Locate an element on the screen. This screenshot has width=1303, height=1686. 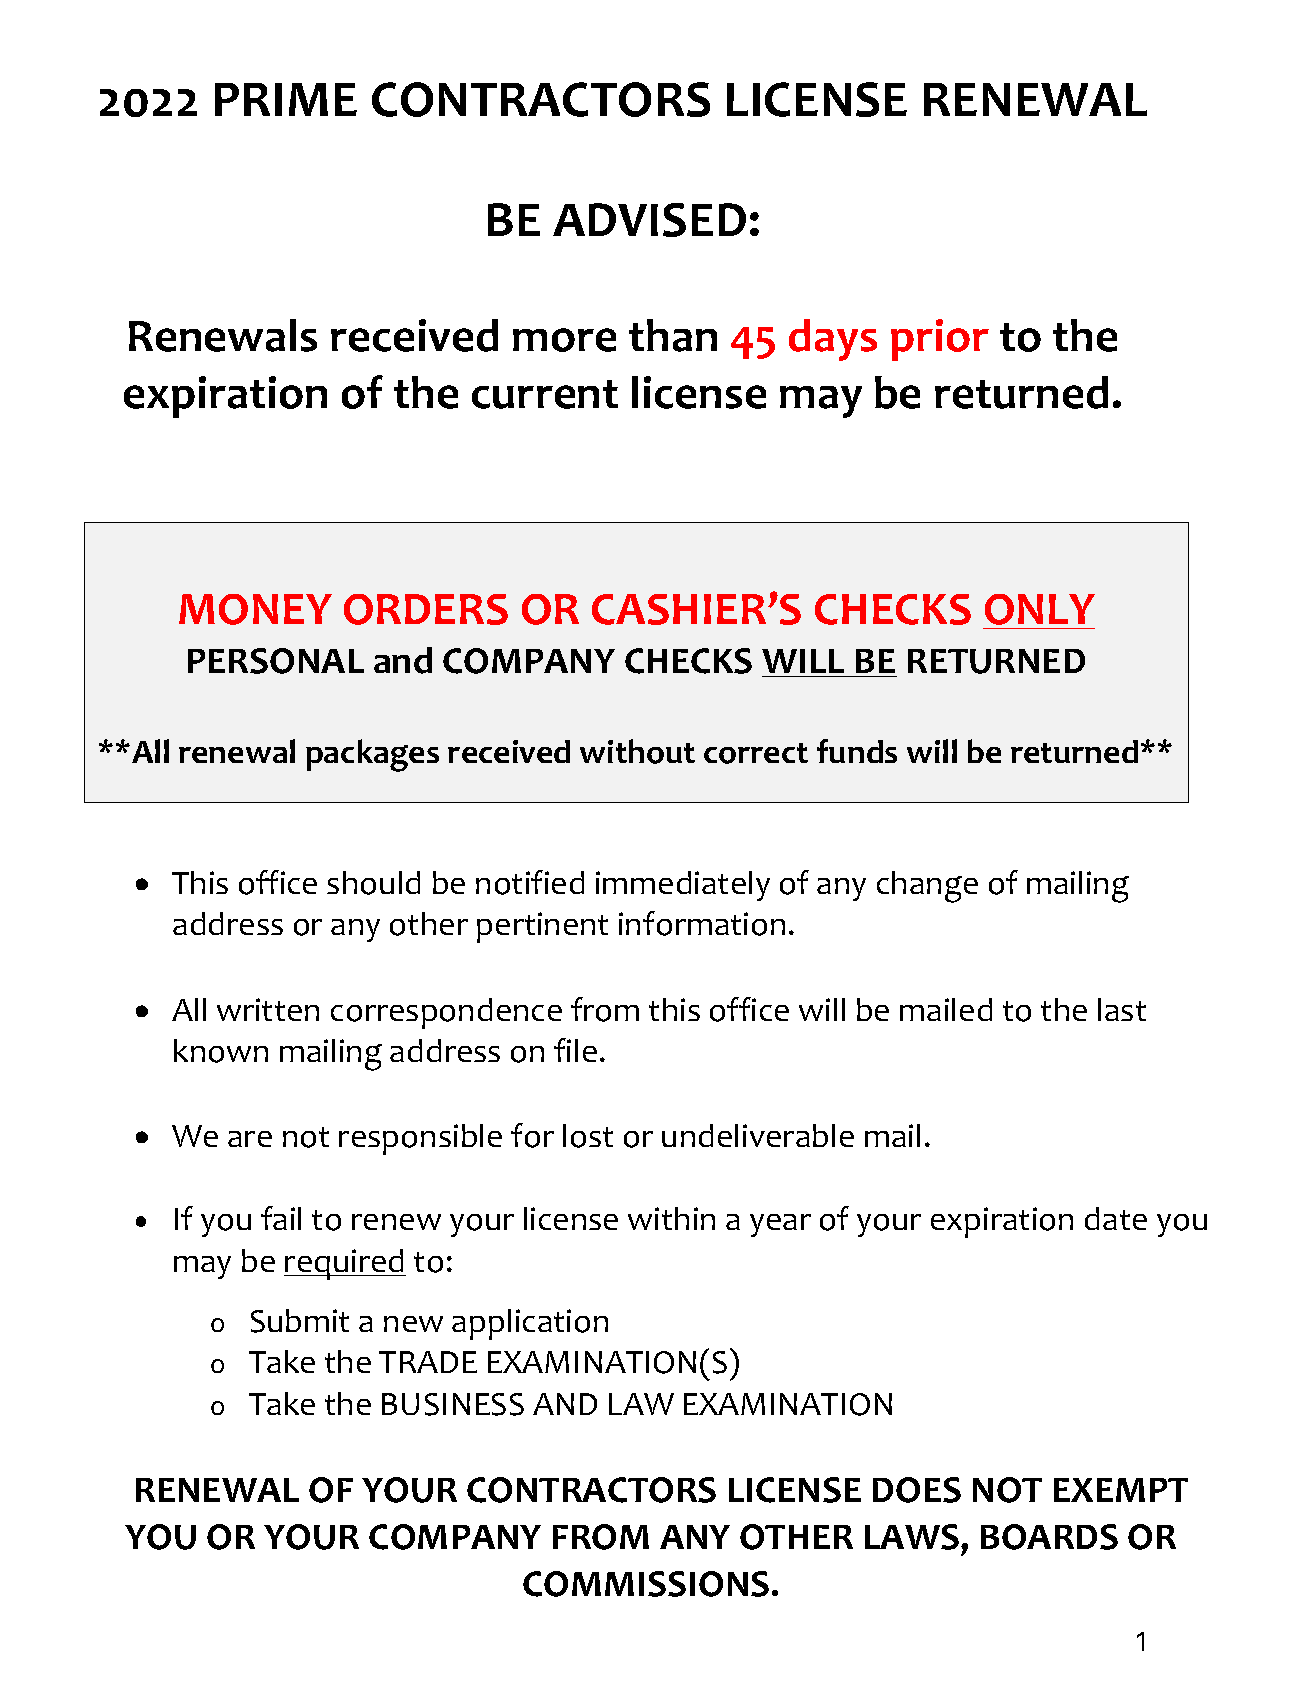
last is located at coordinates (1122, 1009).
